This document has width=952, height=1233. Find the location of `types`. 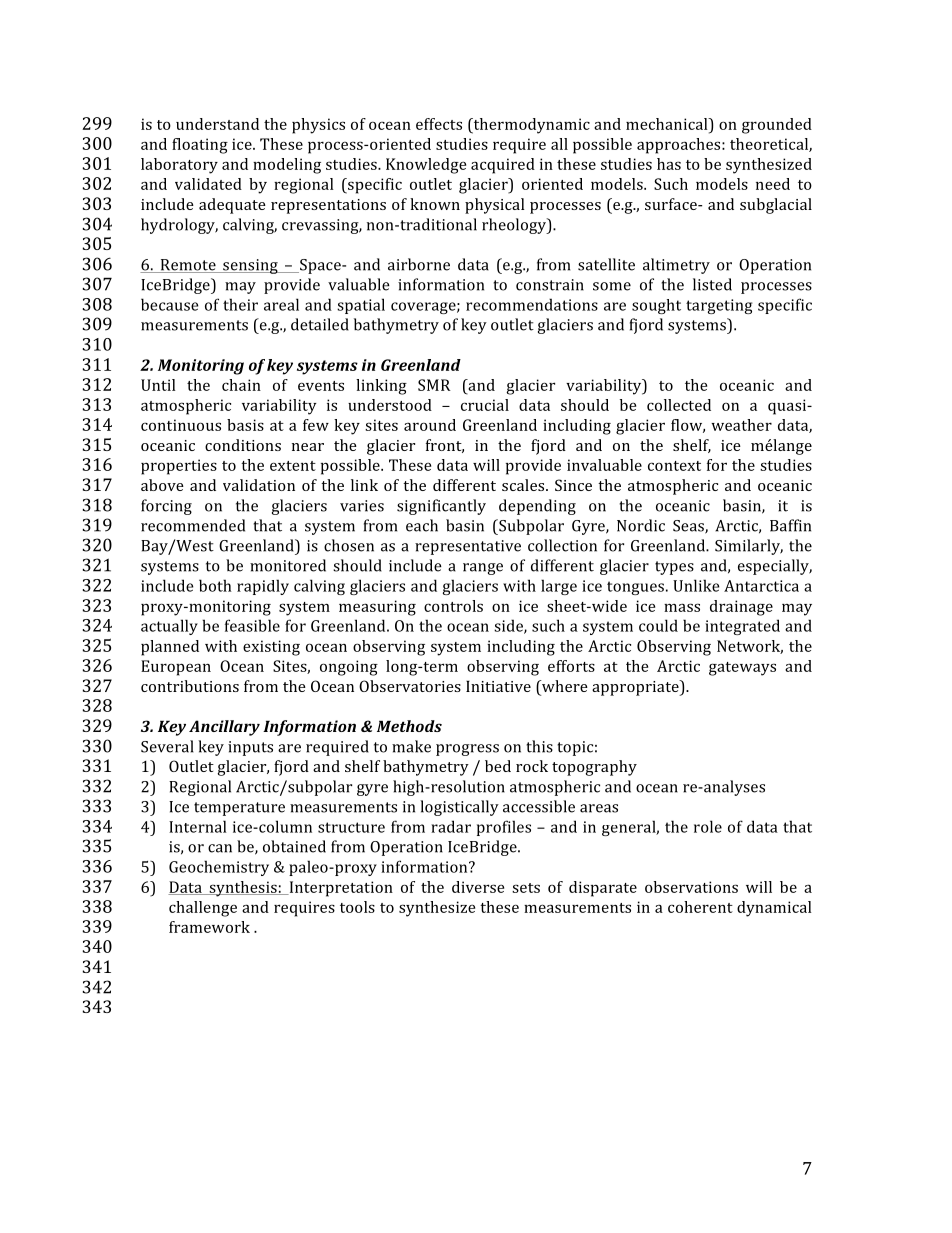

types is located at coordinates (674, 568).
